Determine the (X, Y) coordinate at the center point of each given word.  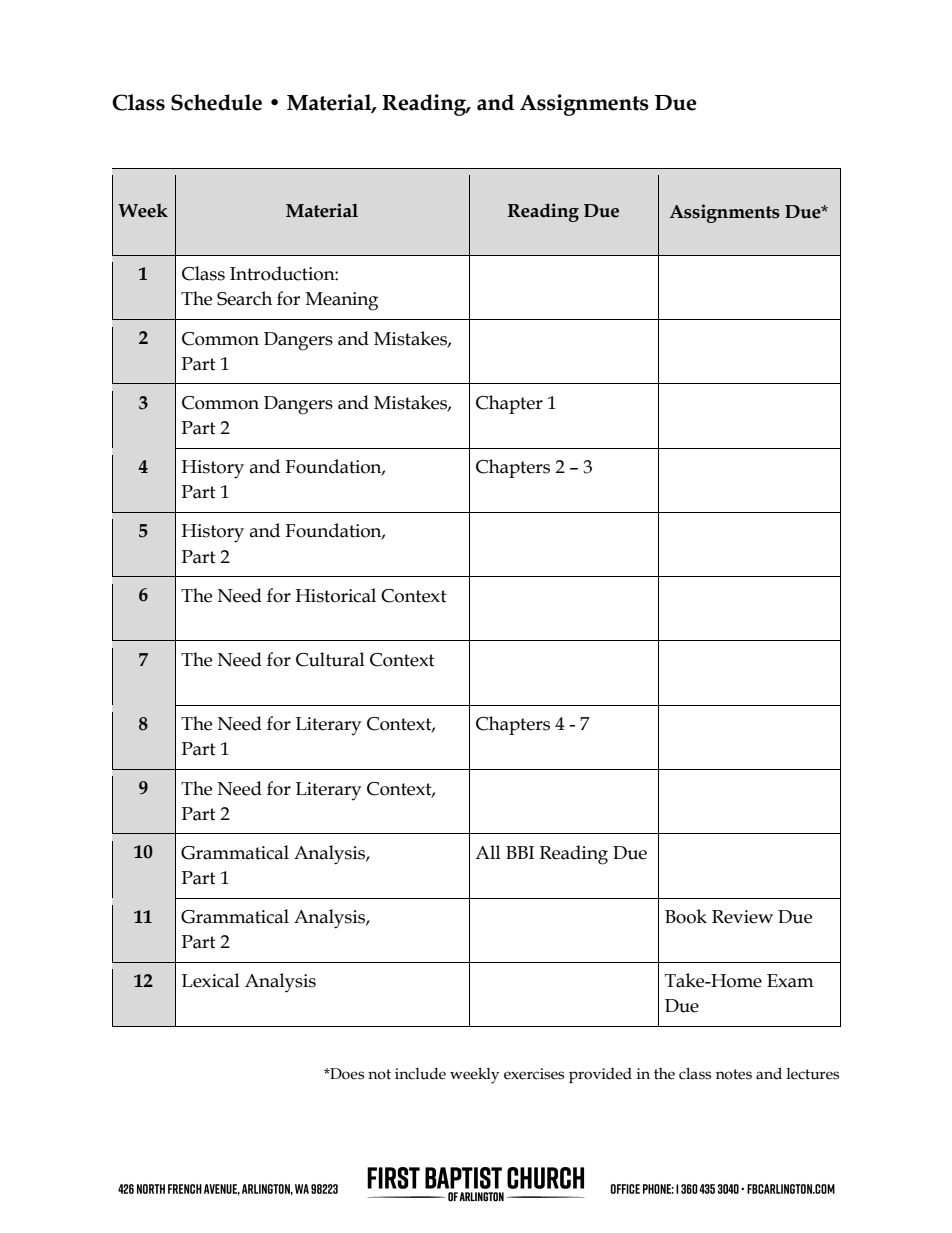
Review (742, 917)
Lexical (211, 980)
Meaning (342, 301)
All (488, 852)
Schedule (216, 102)
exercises (534, 1074)
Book (686, 916)
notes (734, 1074)
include (420, 1074)
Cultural (330, 659)
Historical (335, 595)
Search (244, 298)
